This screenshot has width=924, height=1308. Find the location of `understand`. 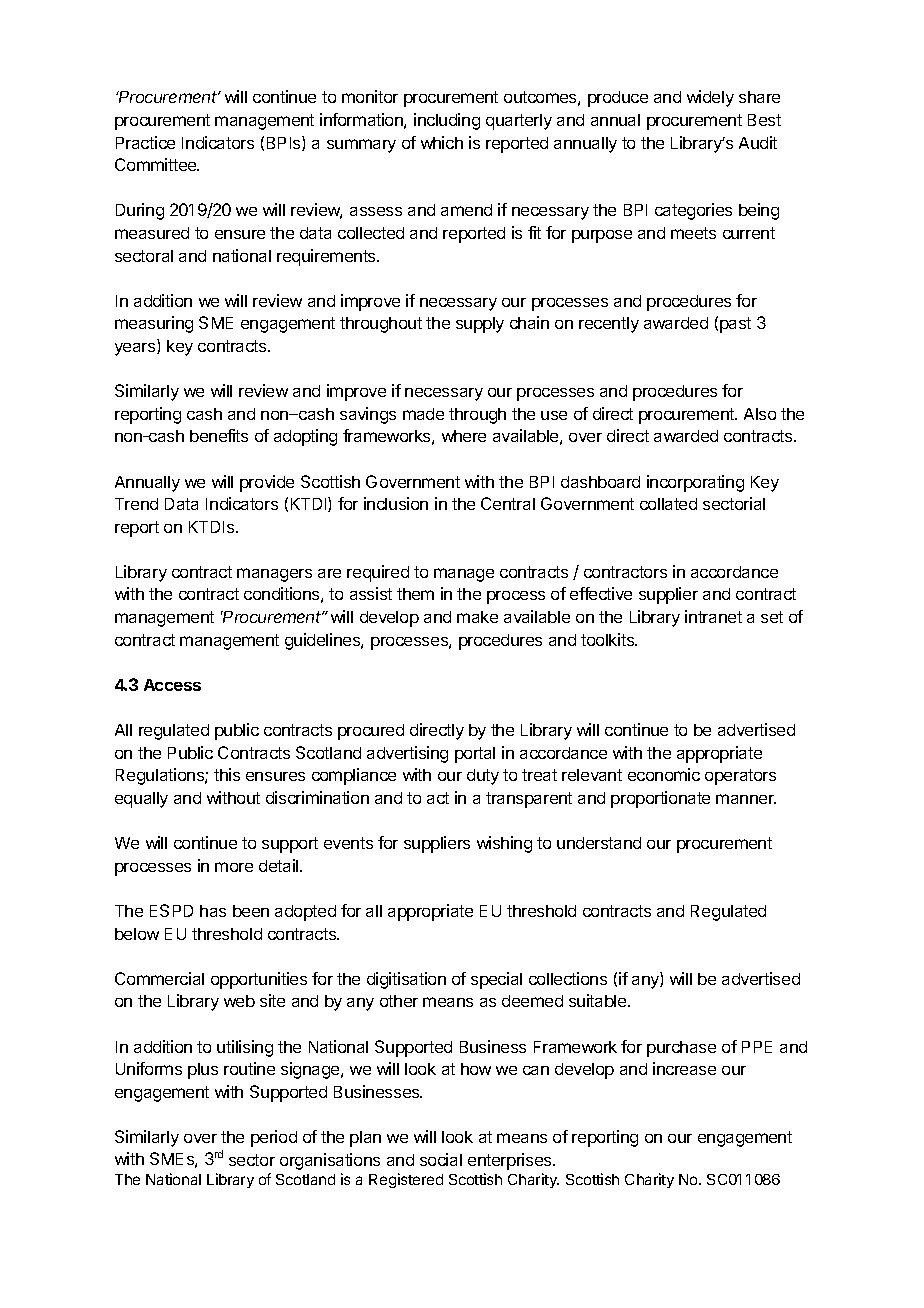

understand is located at coordinates (599, 843).
